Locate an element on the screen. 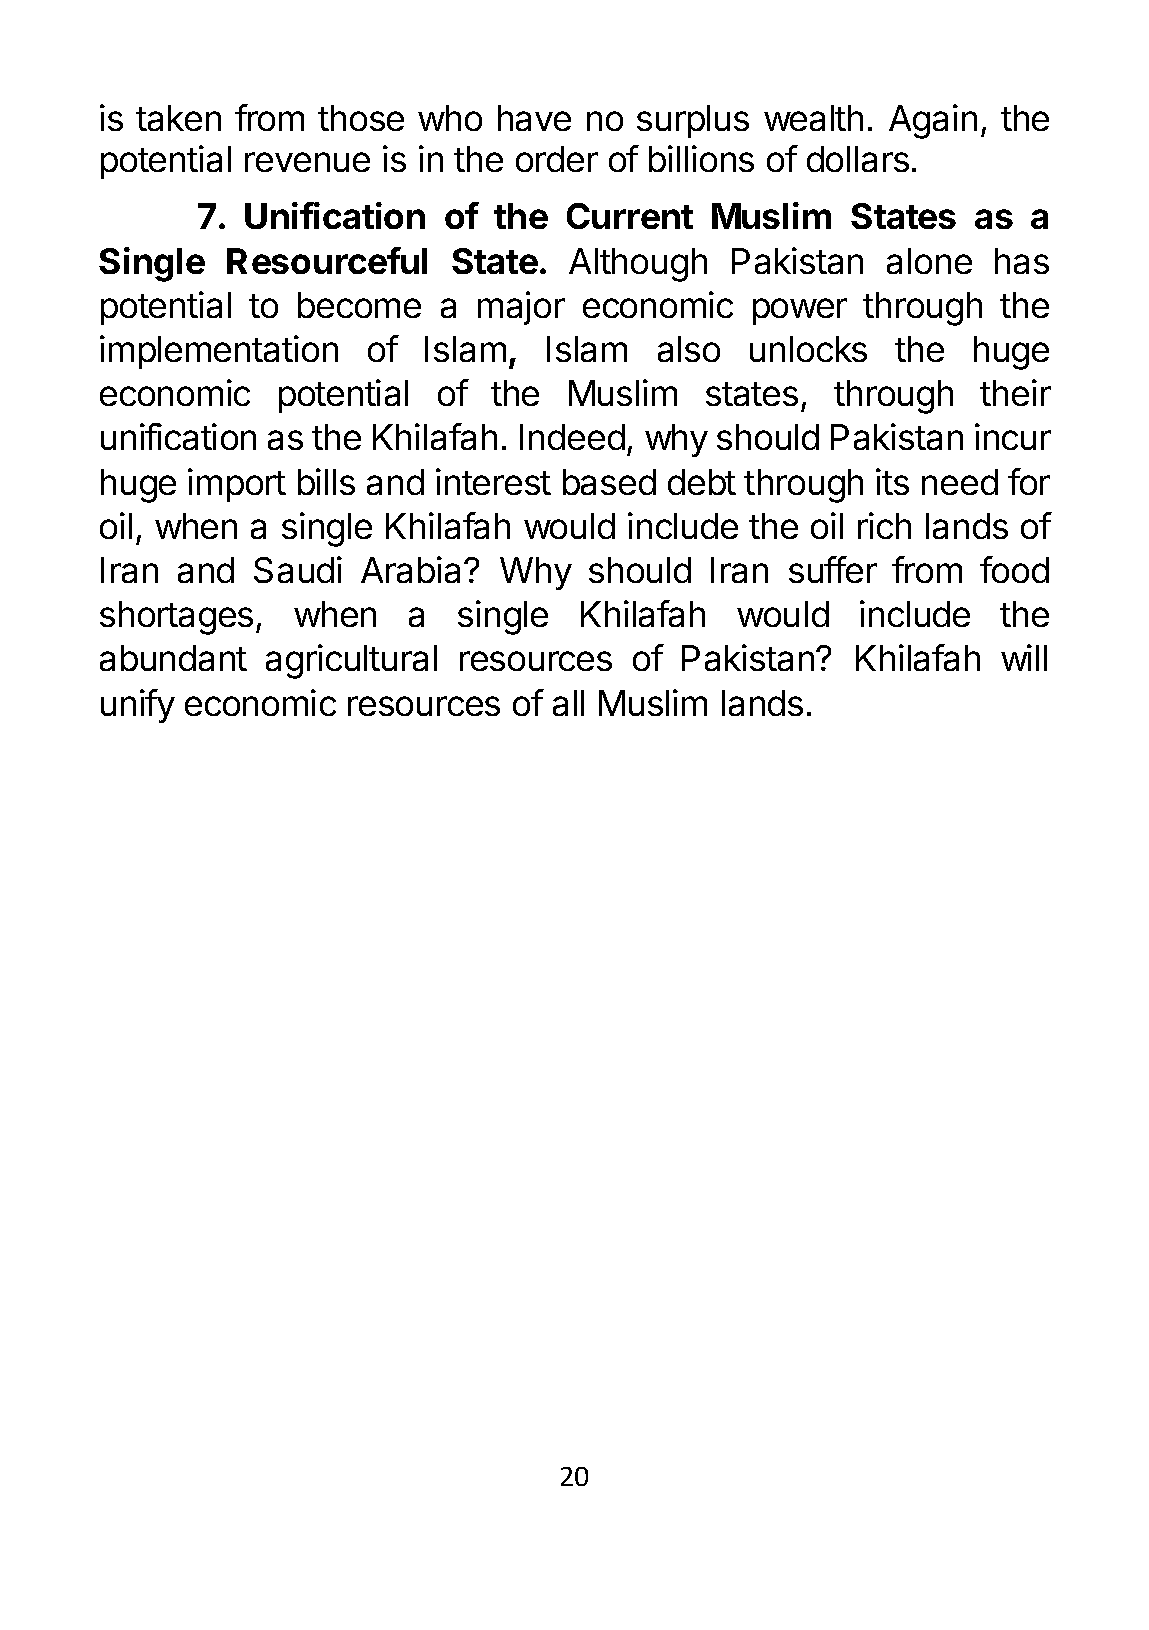  taken is located at coordinates (178, 118).
